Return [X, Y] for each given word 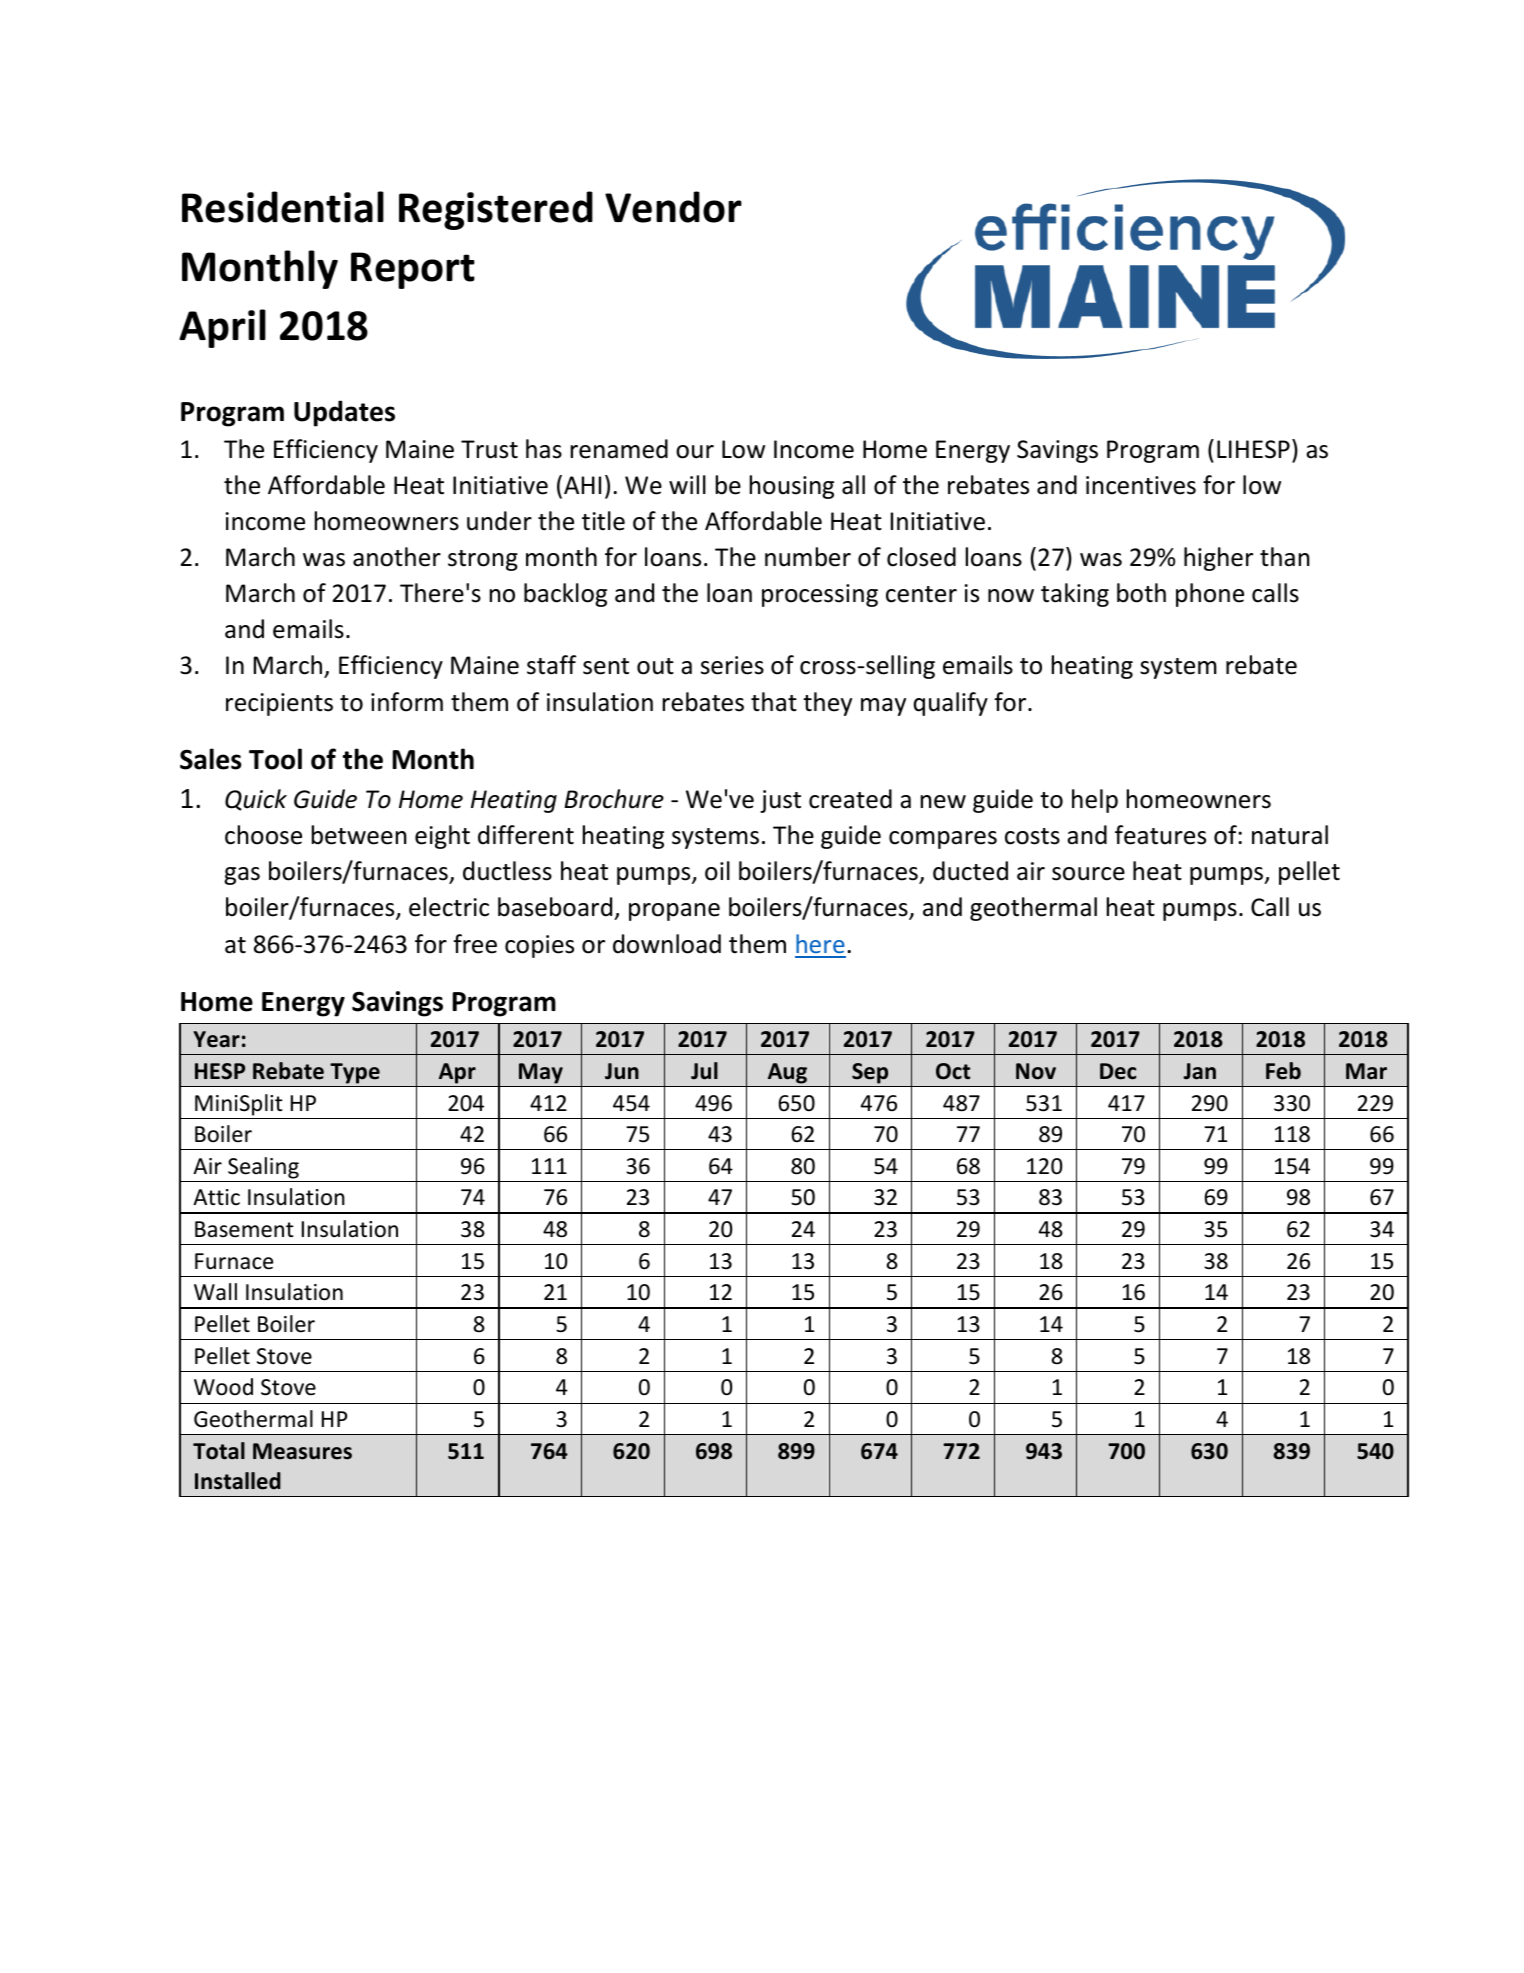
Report [413, 270]
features [1160, 835]
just [780, 801]
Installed [238, 1481]
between [359, 835]
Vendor [673, 207]
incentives [1141, 485]
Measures [302, 1451]
